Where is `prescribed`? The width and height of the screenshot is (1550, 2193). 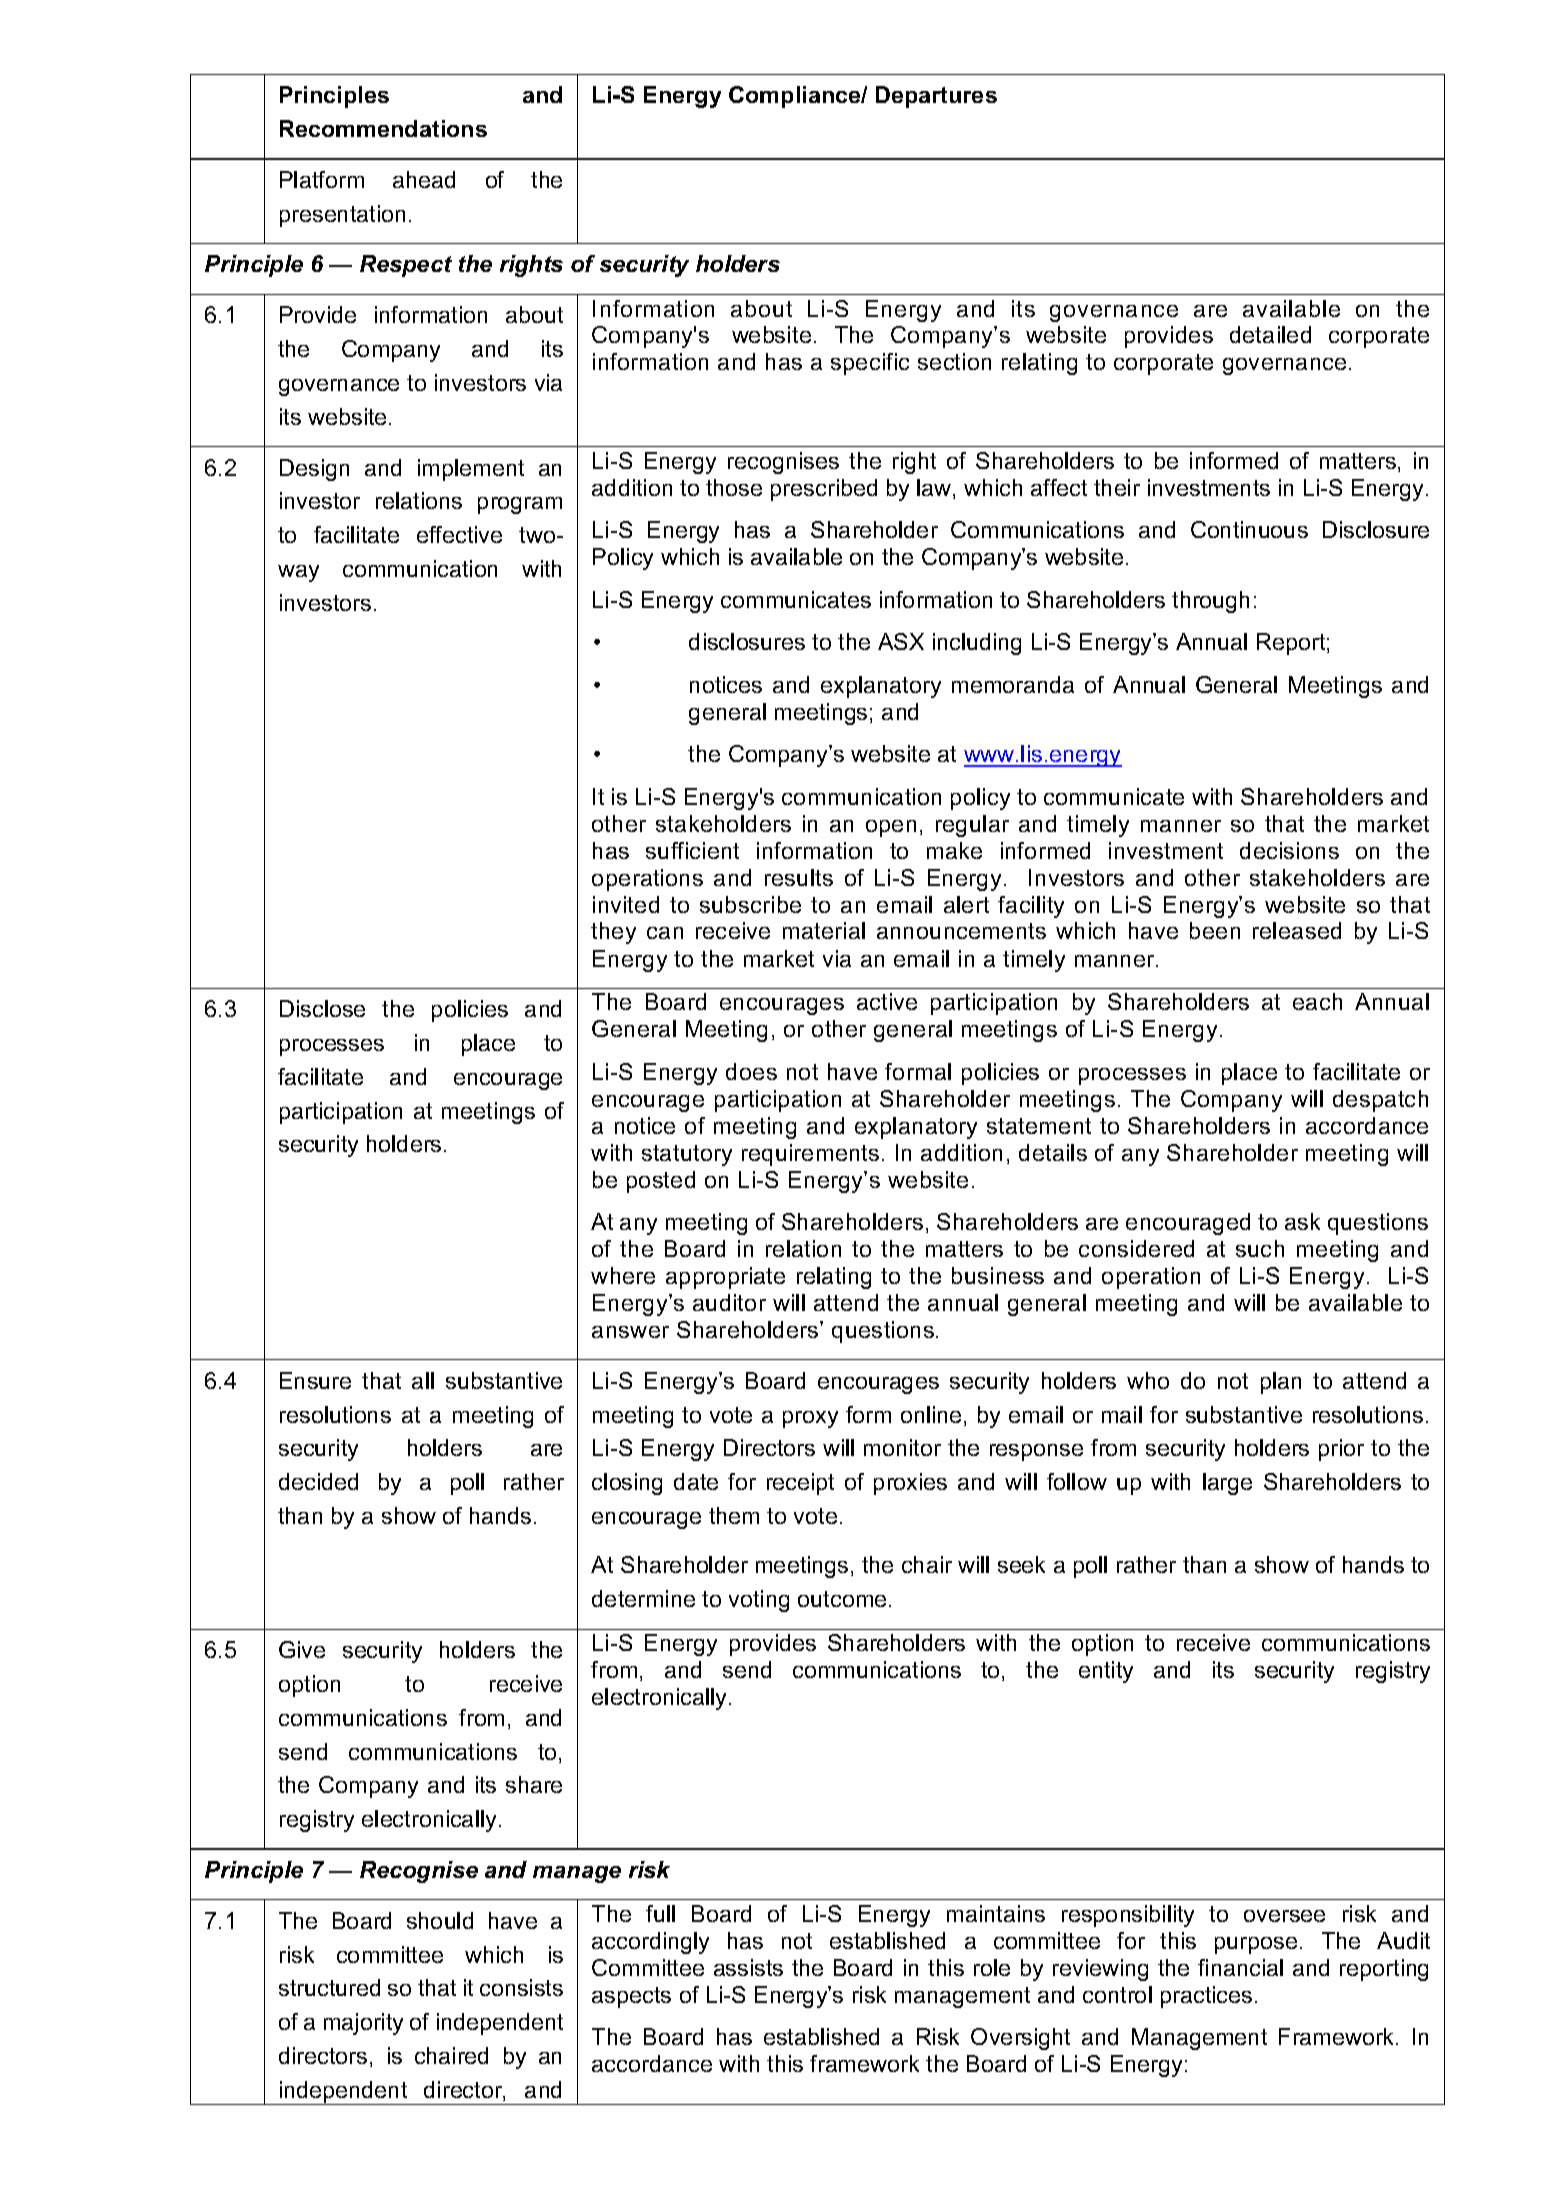
prescribed is located at coordinates (824, 490).
